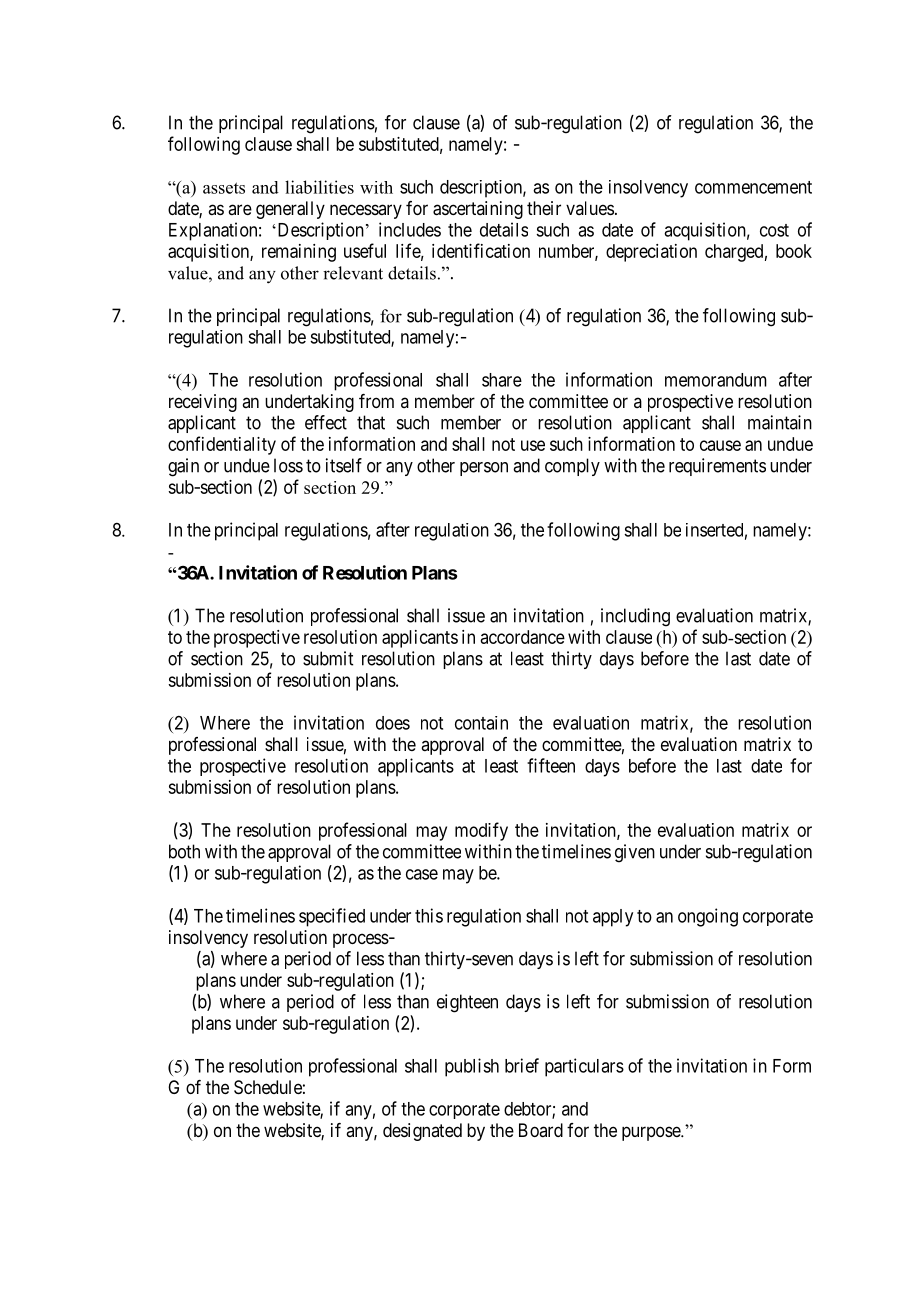 The image size is (924, 1308). What do you see at coordinates (184, 851) in the screenshot?
I see `both` at bounding box center [184, 851].
